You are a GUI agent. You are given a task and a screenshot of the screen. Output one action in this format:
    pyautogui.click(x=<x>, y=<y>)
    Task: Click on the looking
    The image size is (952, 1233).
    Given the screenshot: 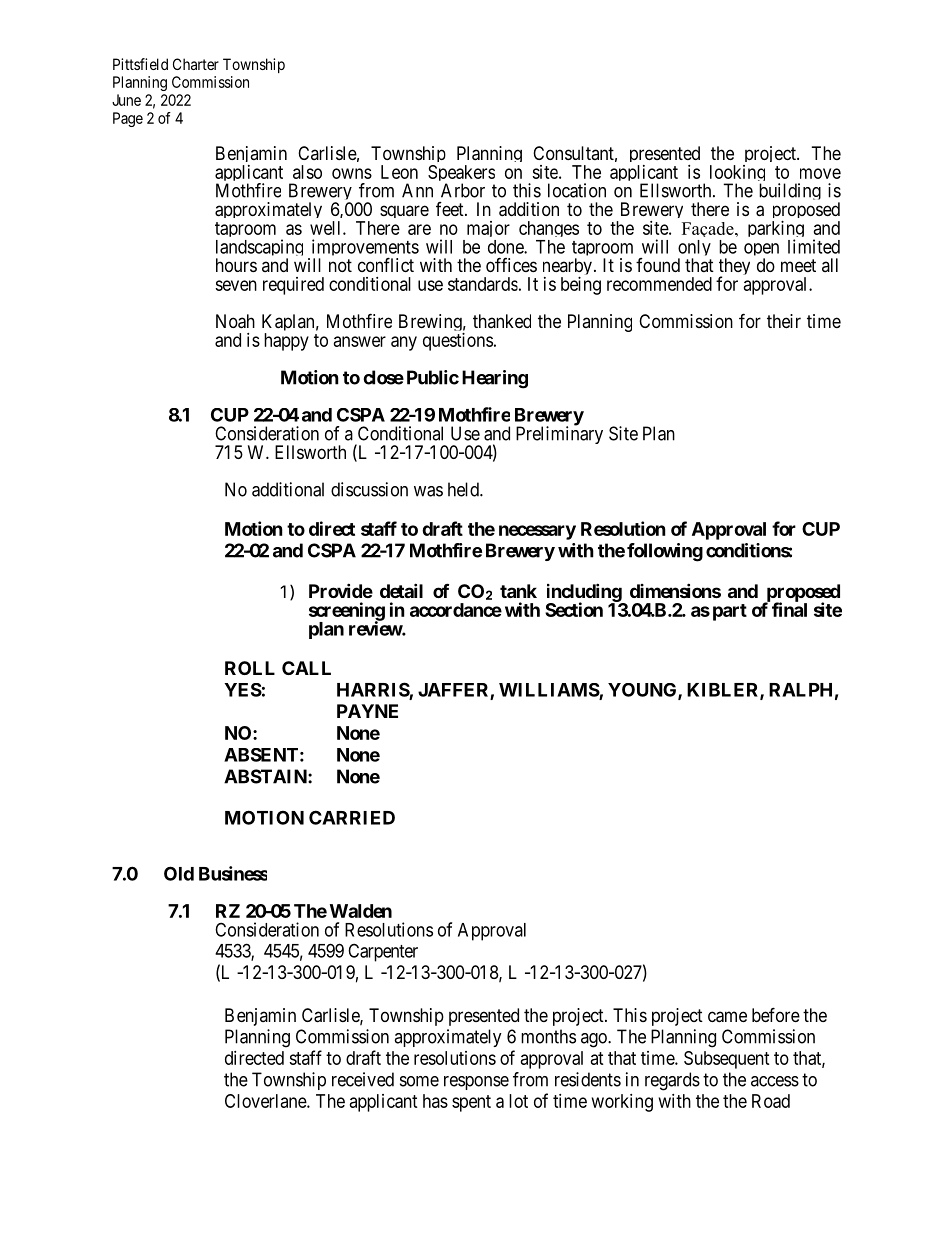 What is the action you would take?
    pyautogui.click(x=737, y=175)
